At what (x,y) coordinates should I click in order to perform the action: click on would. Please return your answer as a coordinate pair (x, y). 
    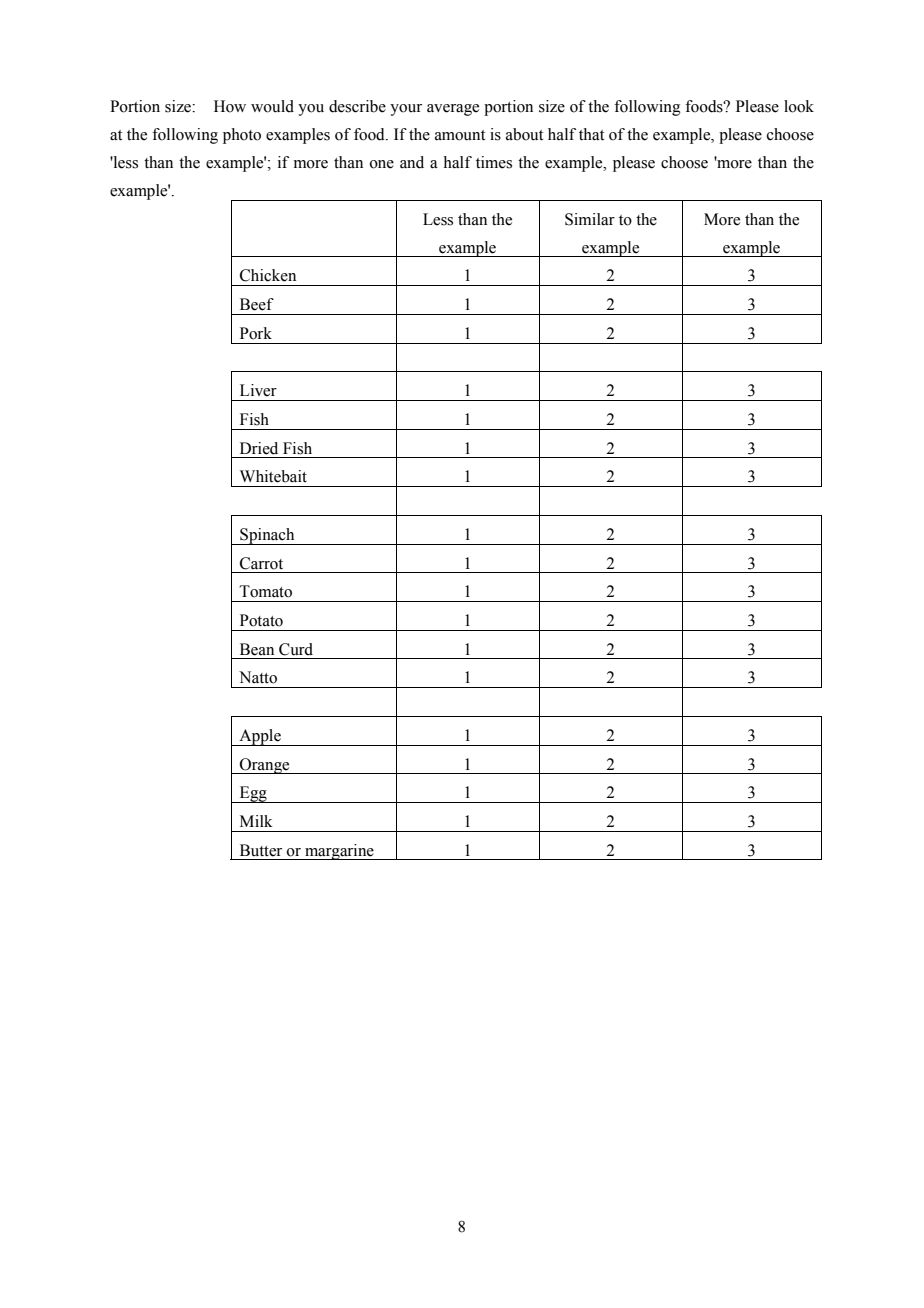
    Looking at the image, I should click on (272, 106).
